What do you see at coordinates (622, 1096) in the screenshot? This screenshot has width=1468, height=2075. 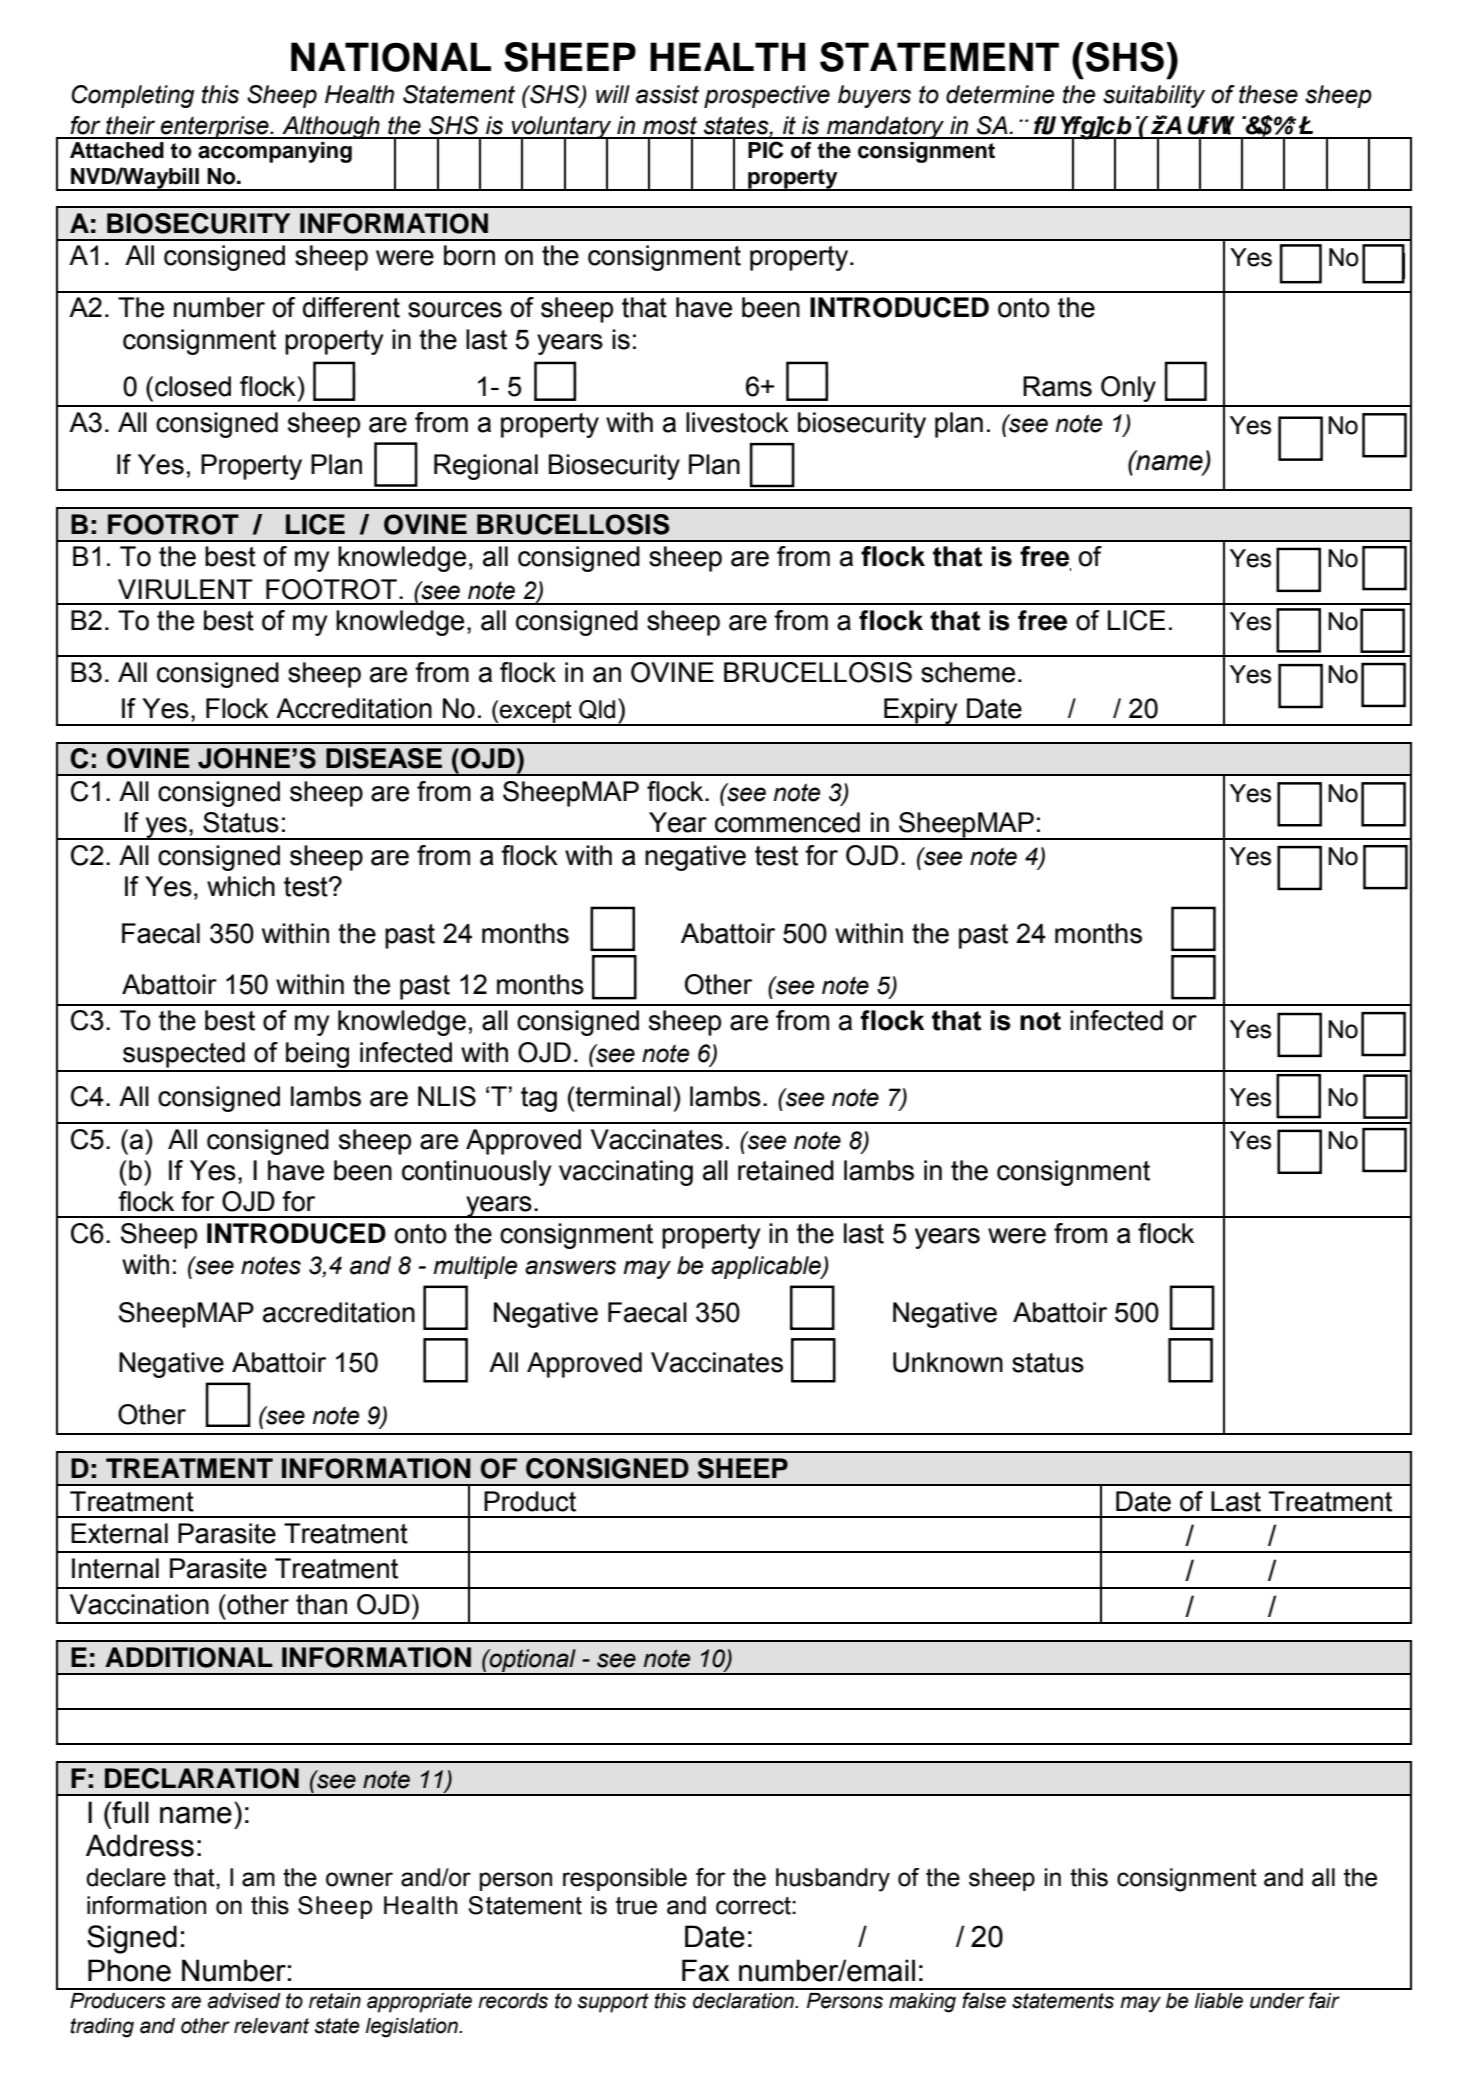 I see `terminal` at bounding box center [622, 1096].
